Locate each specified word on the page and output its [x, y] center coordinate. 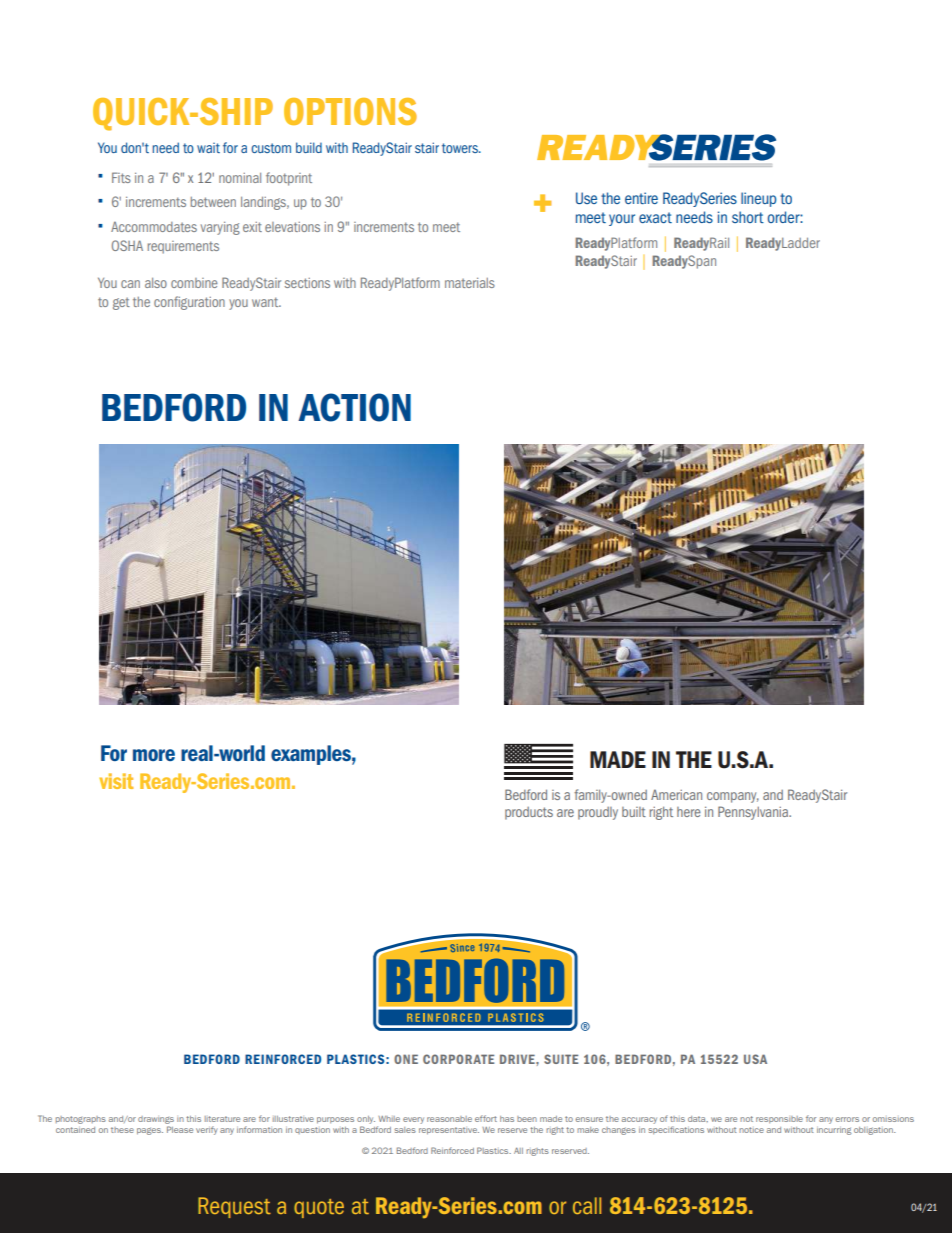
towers [461, 148]
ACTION [354, 407]
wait [208, 148]
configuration [189, 303]
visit [116, 781]
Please [180, 1129]
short [748, 217]
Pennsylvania [754, 813]
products [529, 813]
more [154, 755]
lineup [759, 199]
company [733, 797]
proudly [598, 813]
